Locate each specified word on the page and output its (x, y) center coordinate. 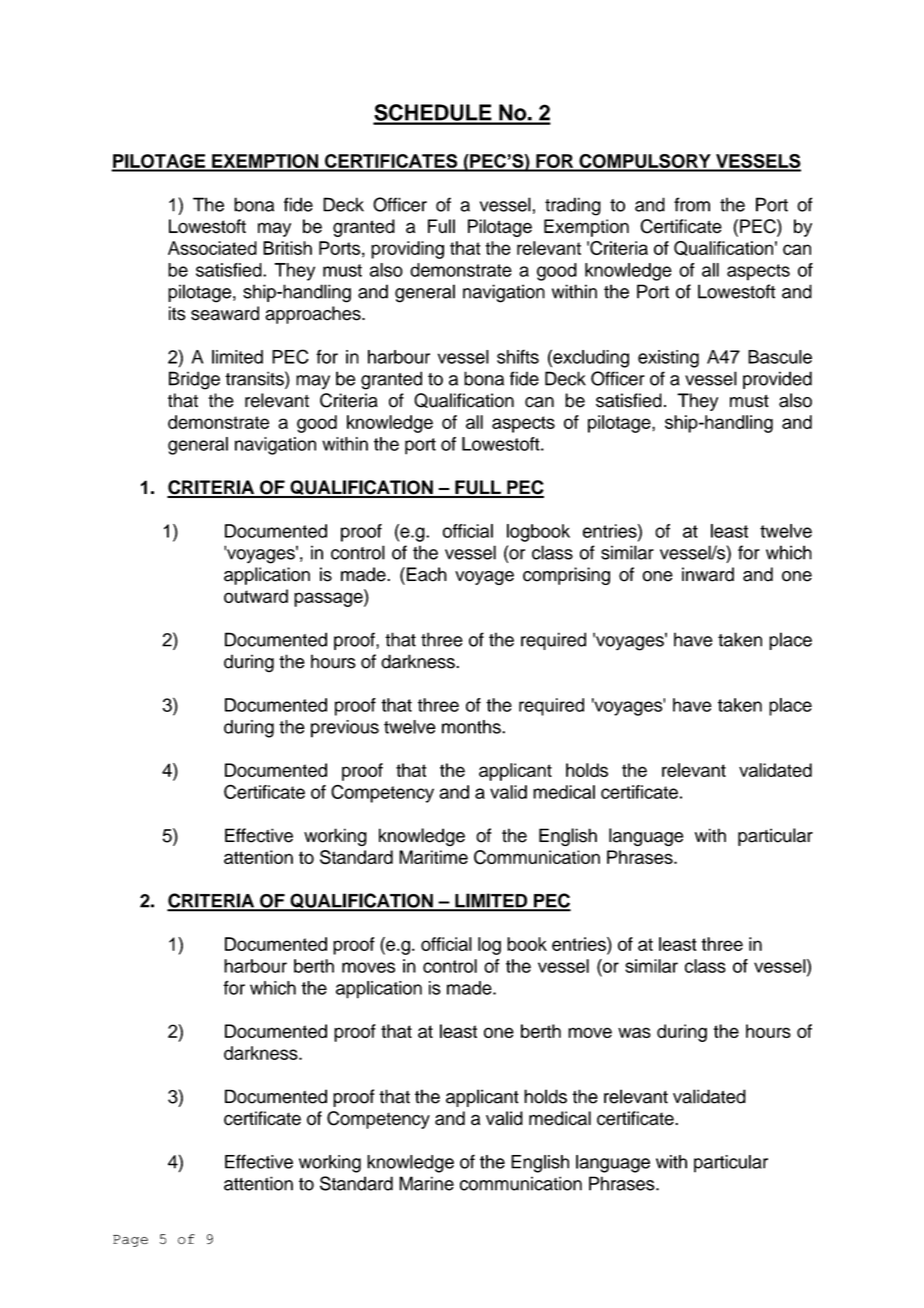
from (692, 204)
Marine (426, 1183)
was (634, 1032)
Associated (212, 248)
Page (130, 1241)
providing (407, 250)
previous (345, 729)
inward (708, 574)
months (472, 727)
